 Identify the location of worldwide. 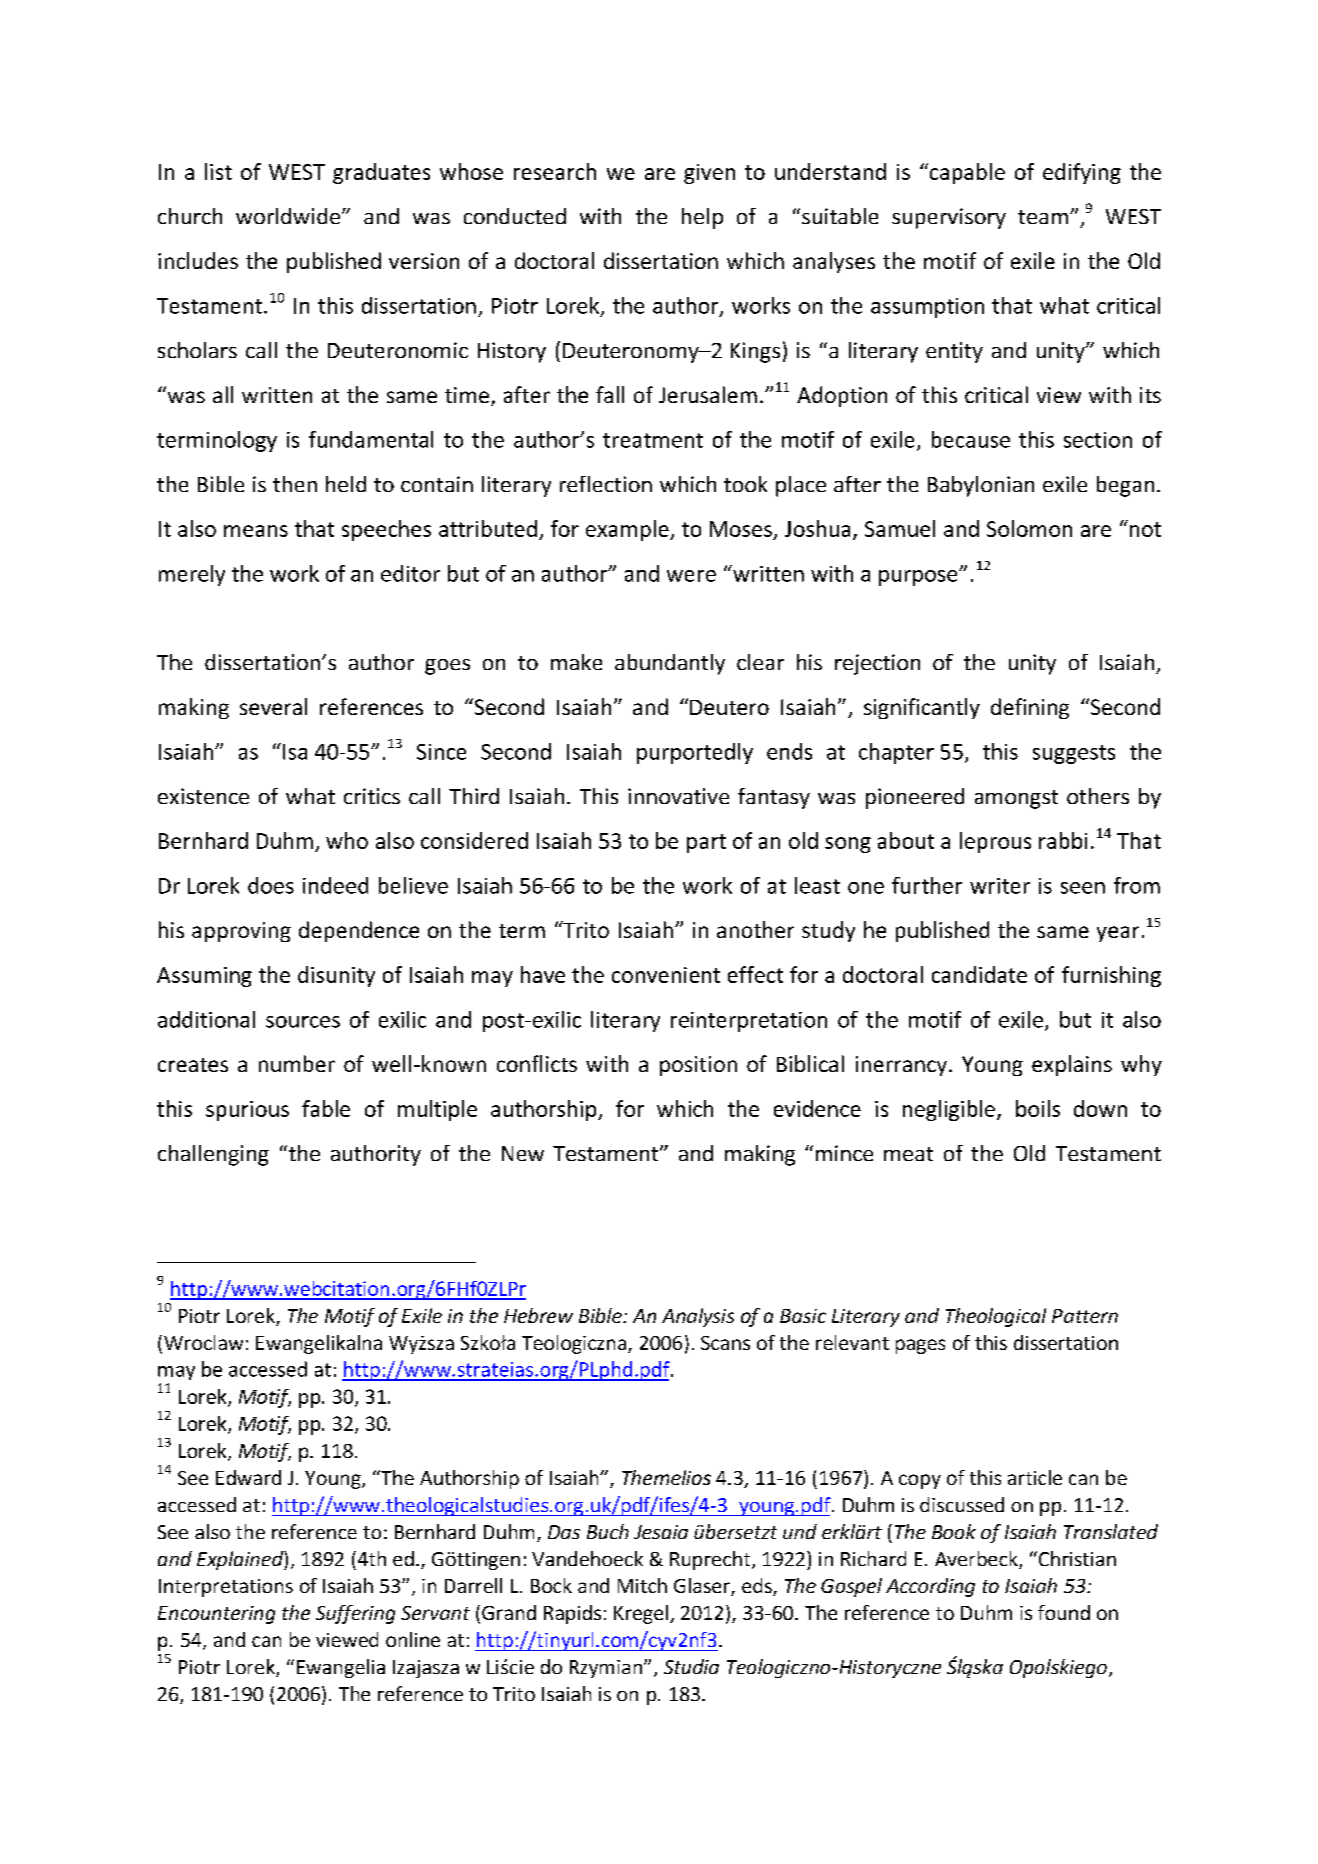
(288, 216).
